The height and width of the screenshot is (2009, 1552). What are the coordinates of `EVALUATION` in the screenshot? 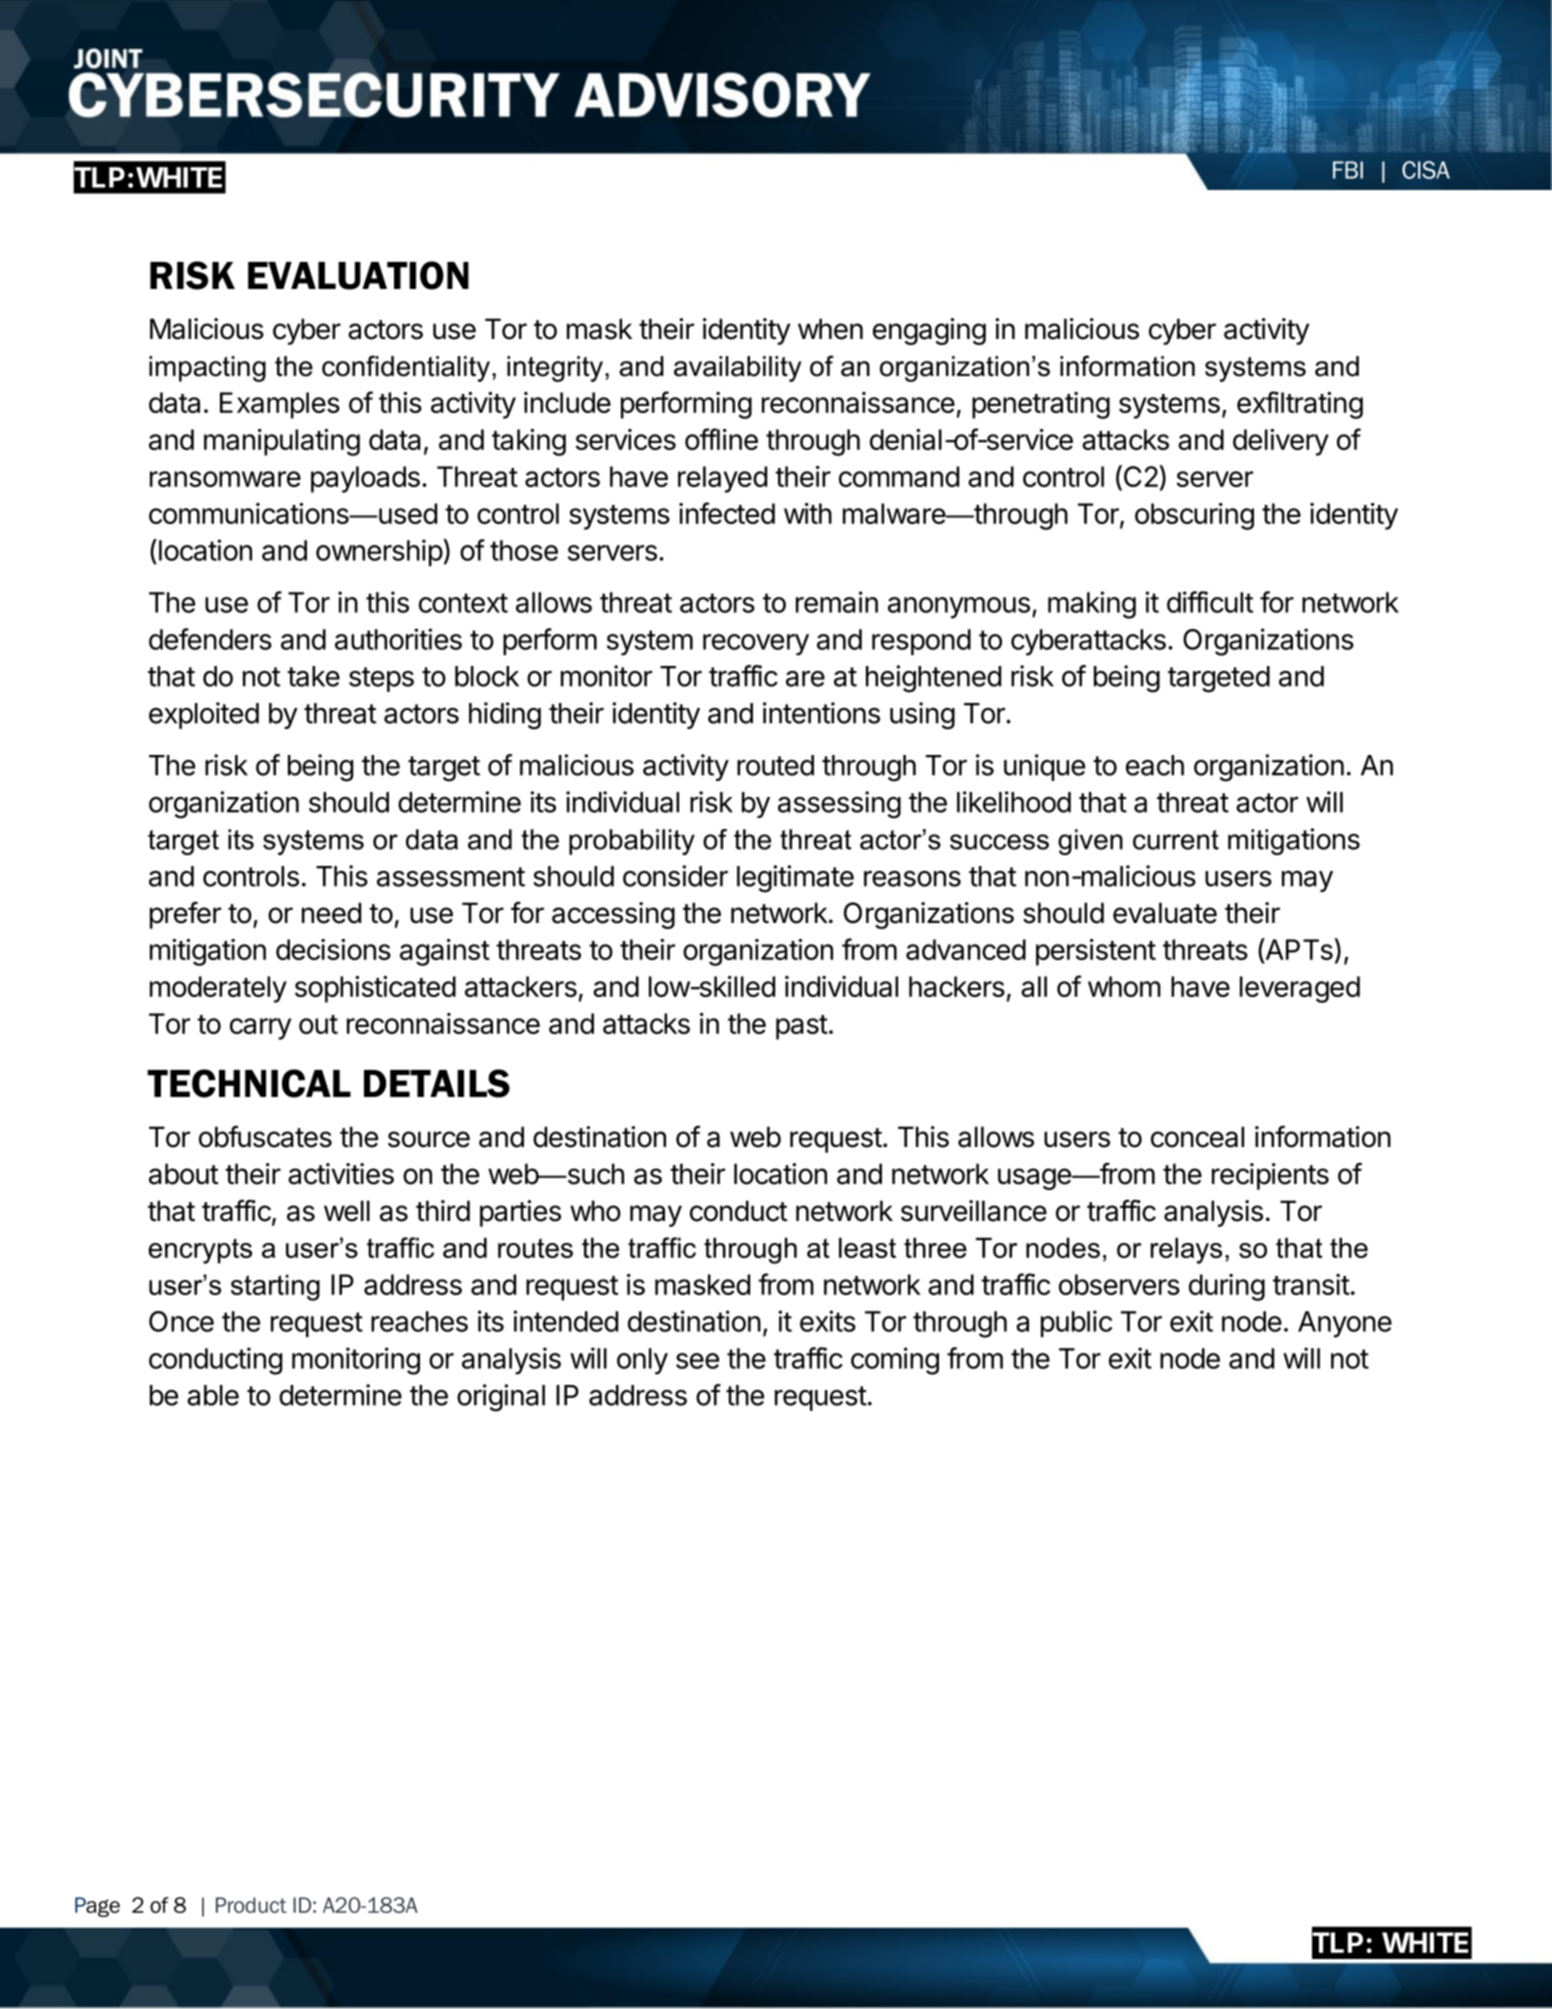 It's located at (358, 275).
